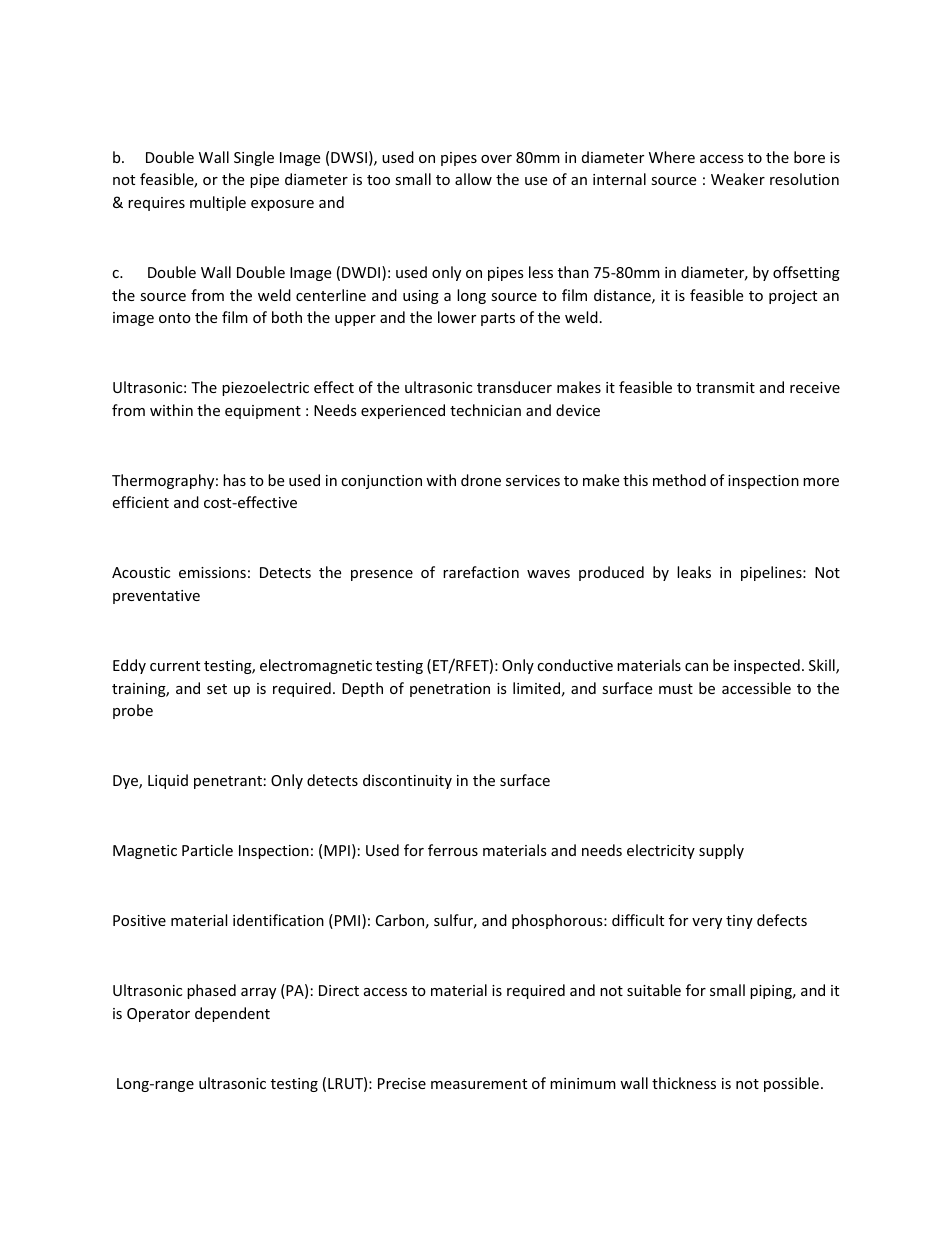 This screenshot has height=1233, width=952. Describe the element at coordinates (218, 203) in the screenshot. I see `multiple` at that location.
